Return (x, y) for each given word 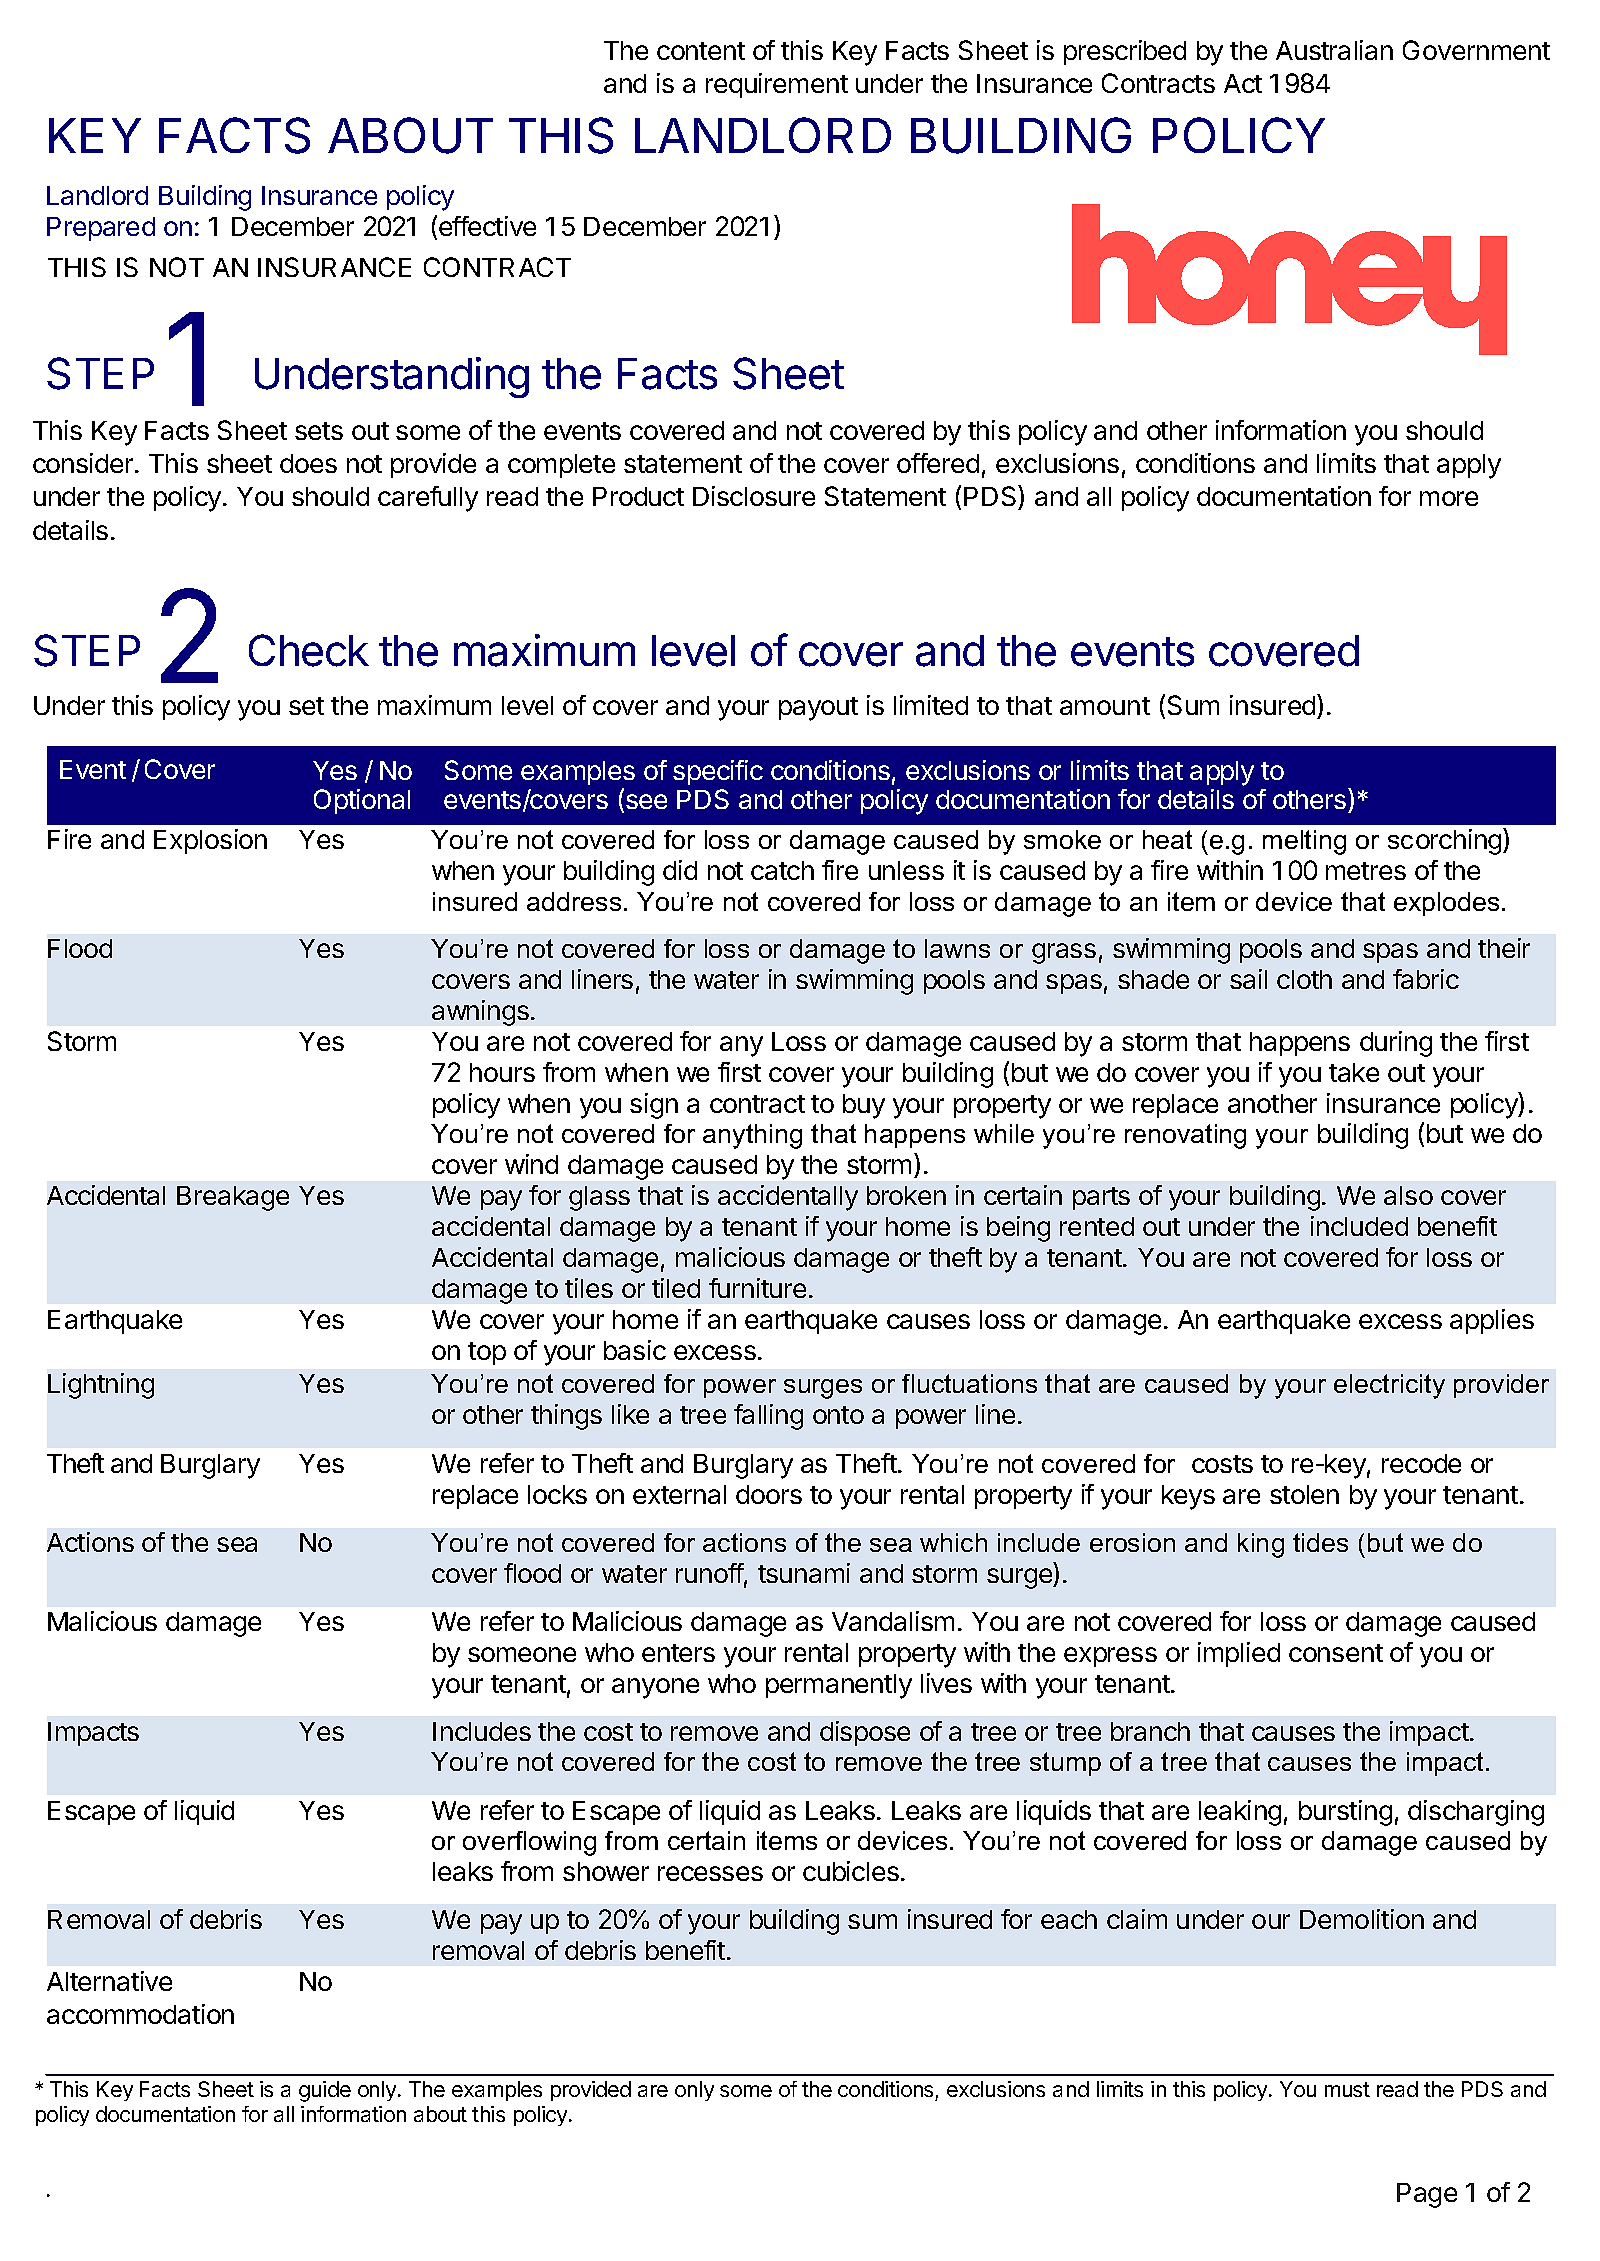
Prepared (101, 229)
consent (1336, 1653)
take (1354, 1072)
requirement (777, 85)
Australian (1334, 50)
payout (818, 709)
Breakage (233, 1198)
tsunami (804, 1573)
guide (325, 2091)
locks (557, 1494)
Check (309, 650)
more (1449, 498)
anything (752, 1136)
